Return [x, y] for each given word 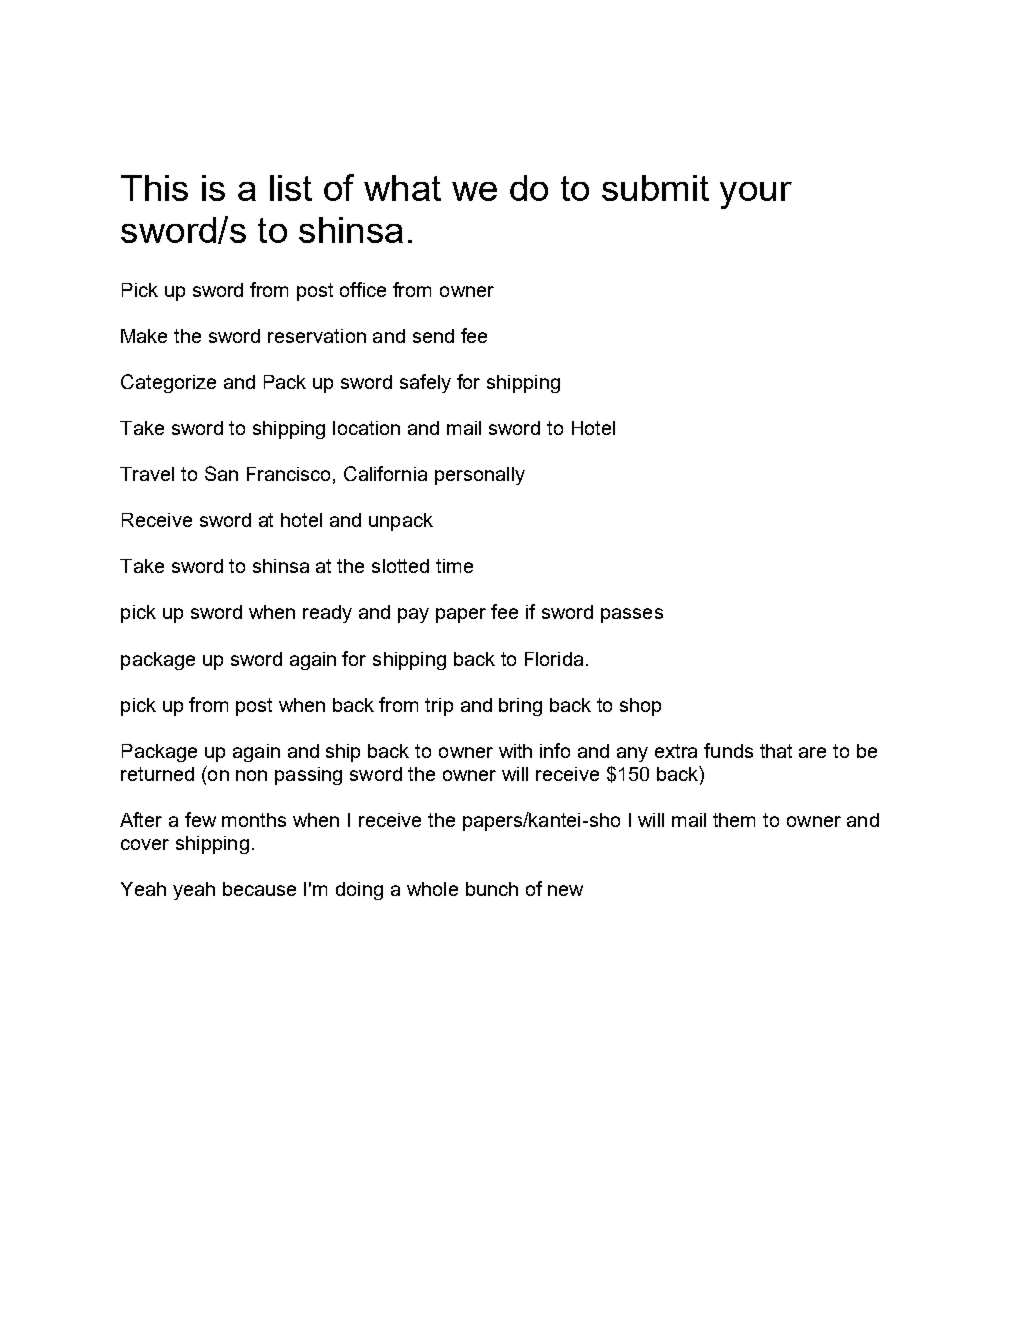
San [221, 473]
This [154, 188]
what [402, 188]
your [756, 195]
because [259, 889]
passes [632, 615]
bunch [492, 889]
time [454, 566]
